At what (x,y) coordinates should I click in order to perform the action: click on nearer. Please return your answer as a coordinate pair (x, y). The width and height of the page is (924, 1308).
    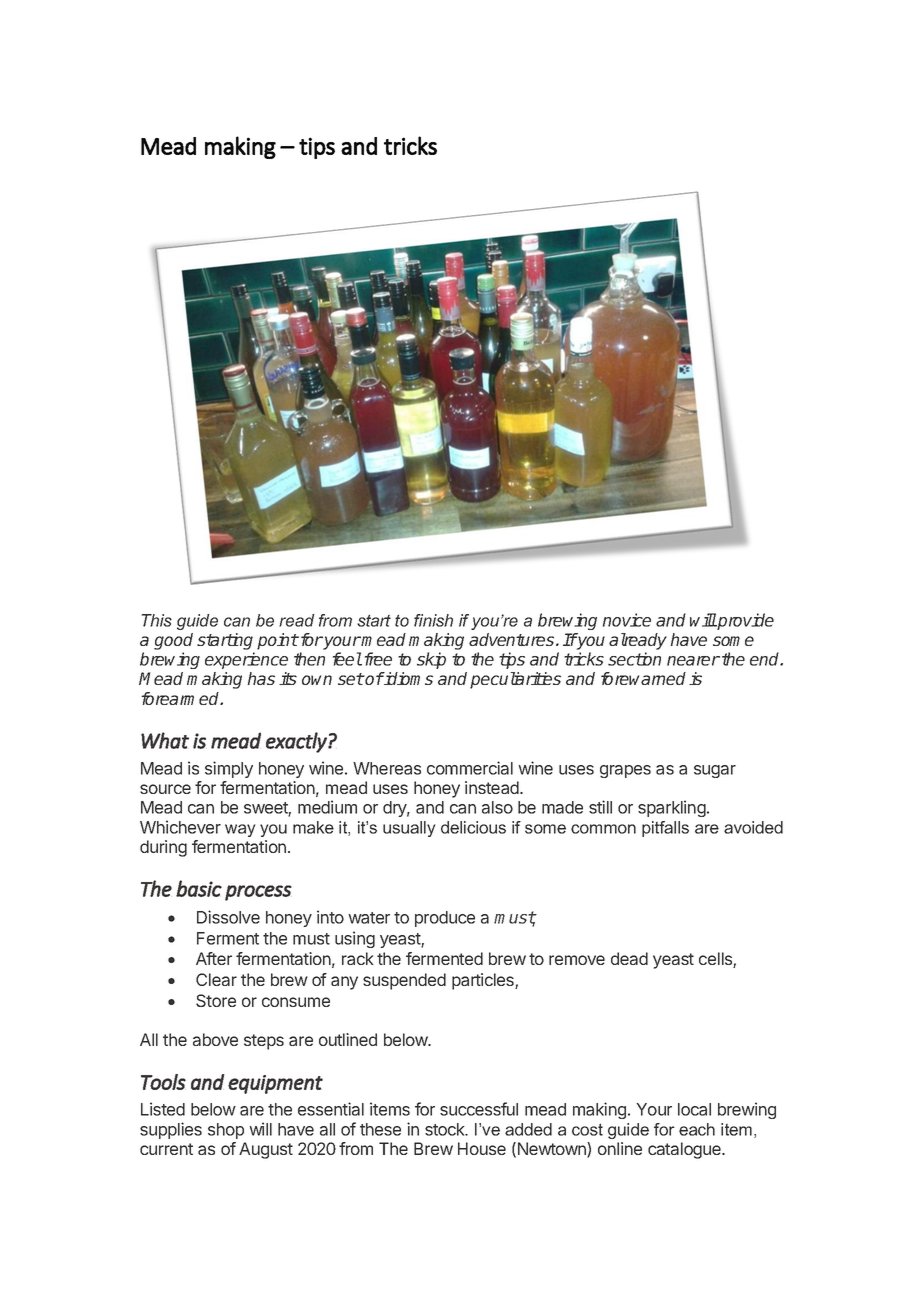
    Looking at the image, I should click on (693, 661).
